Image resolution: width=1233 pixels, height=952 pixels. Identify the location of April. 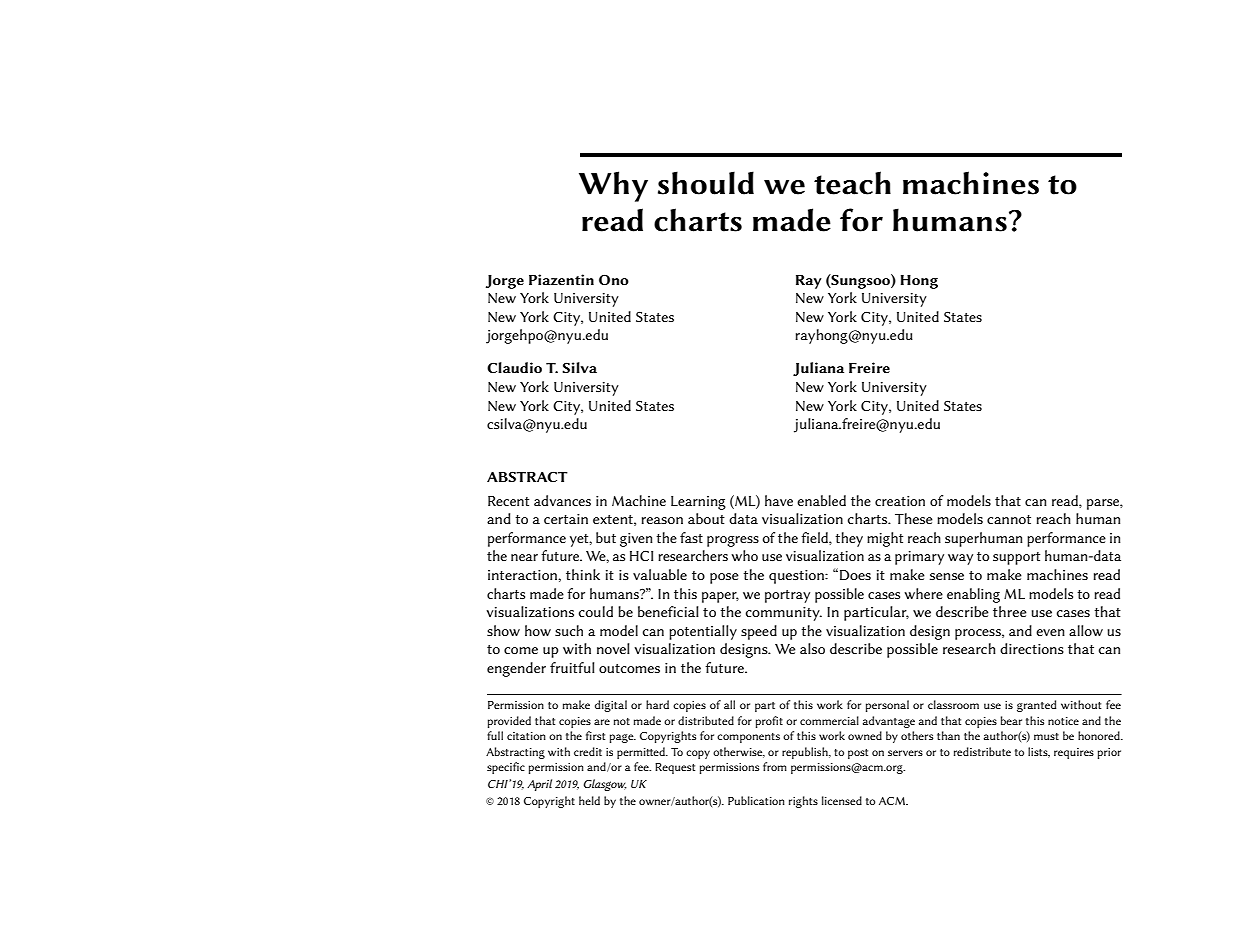
(539, 785).
